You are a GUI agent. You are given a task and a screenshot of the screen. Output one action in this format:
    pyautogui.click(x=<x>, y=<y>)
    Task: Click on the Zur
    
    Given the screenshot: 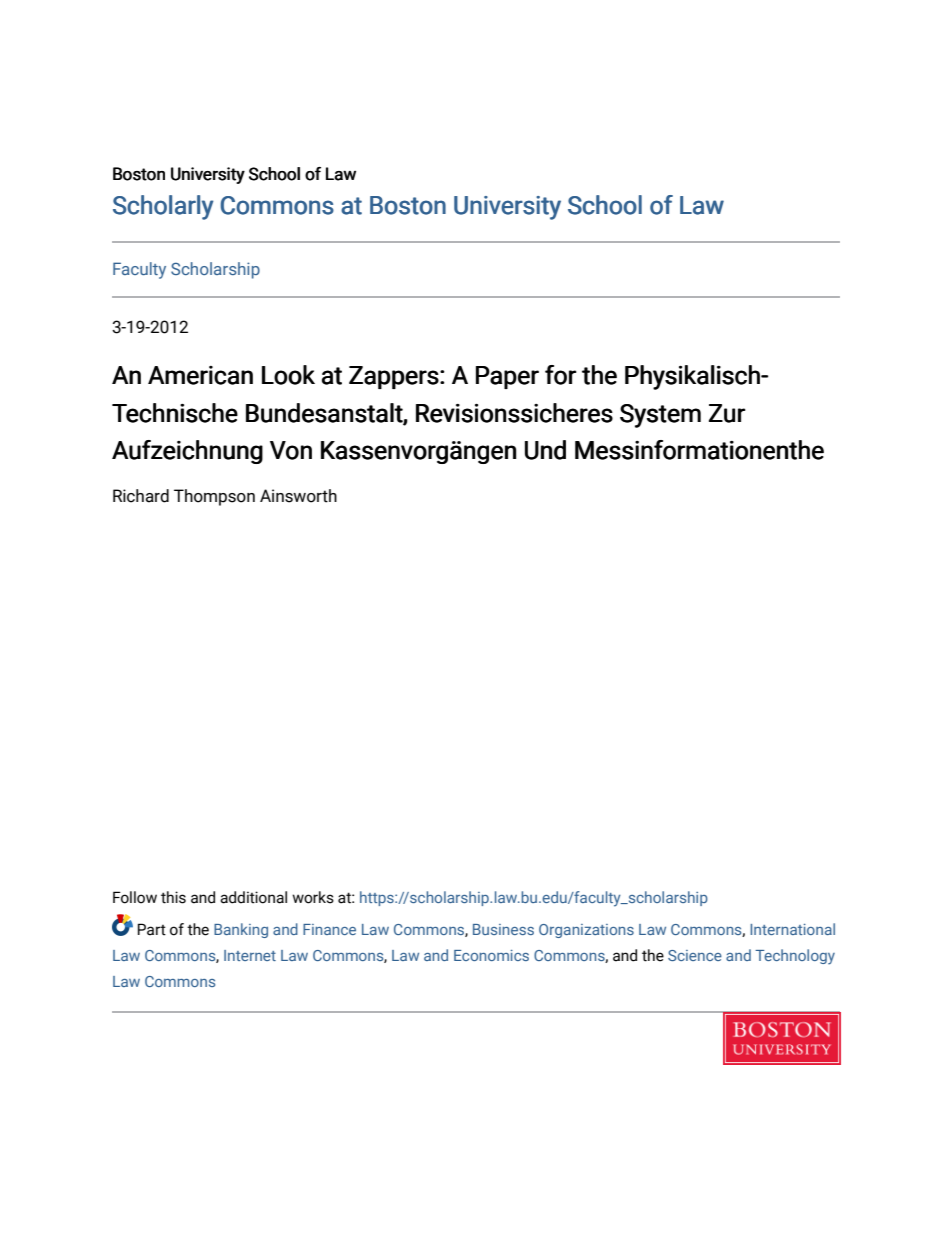 What is the action you would take?
    pyautogui.click(x=727, y=413)
